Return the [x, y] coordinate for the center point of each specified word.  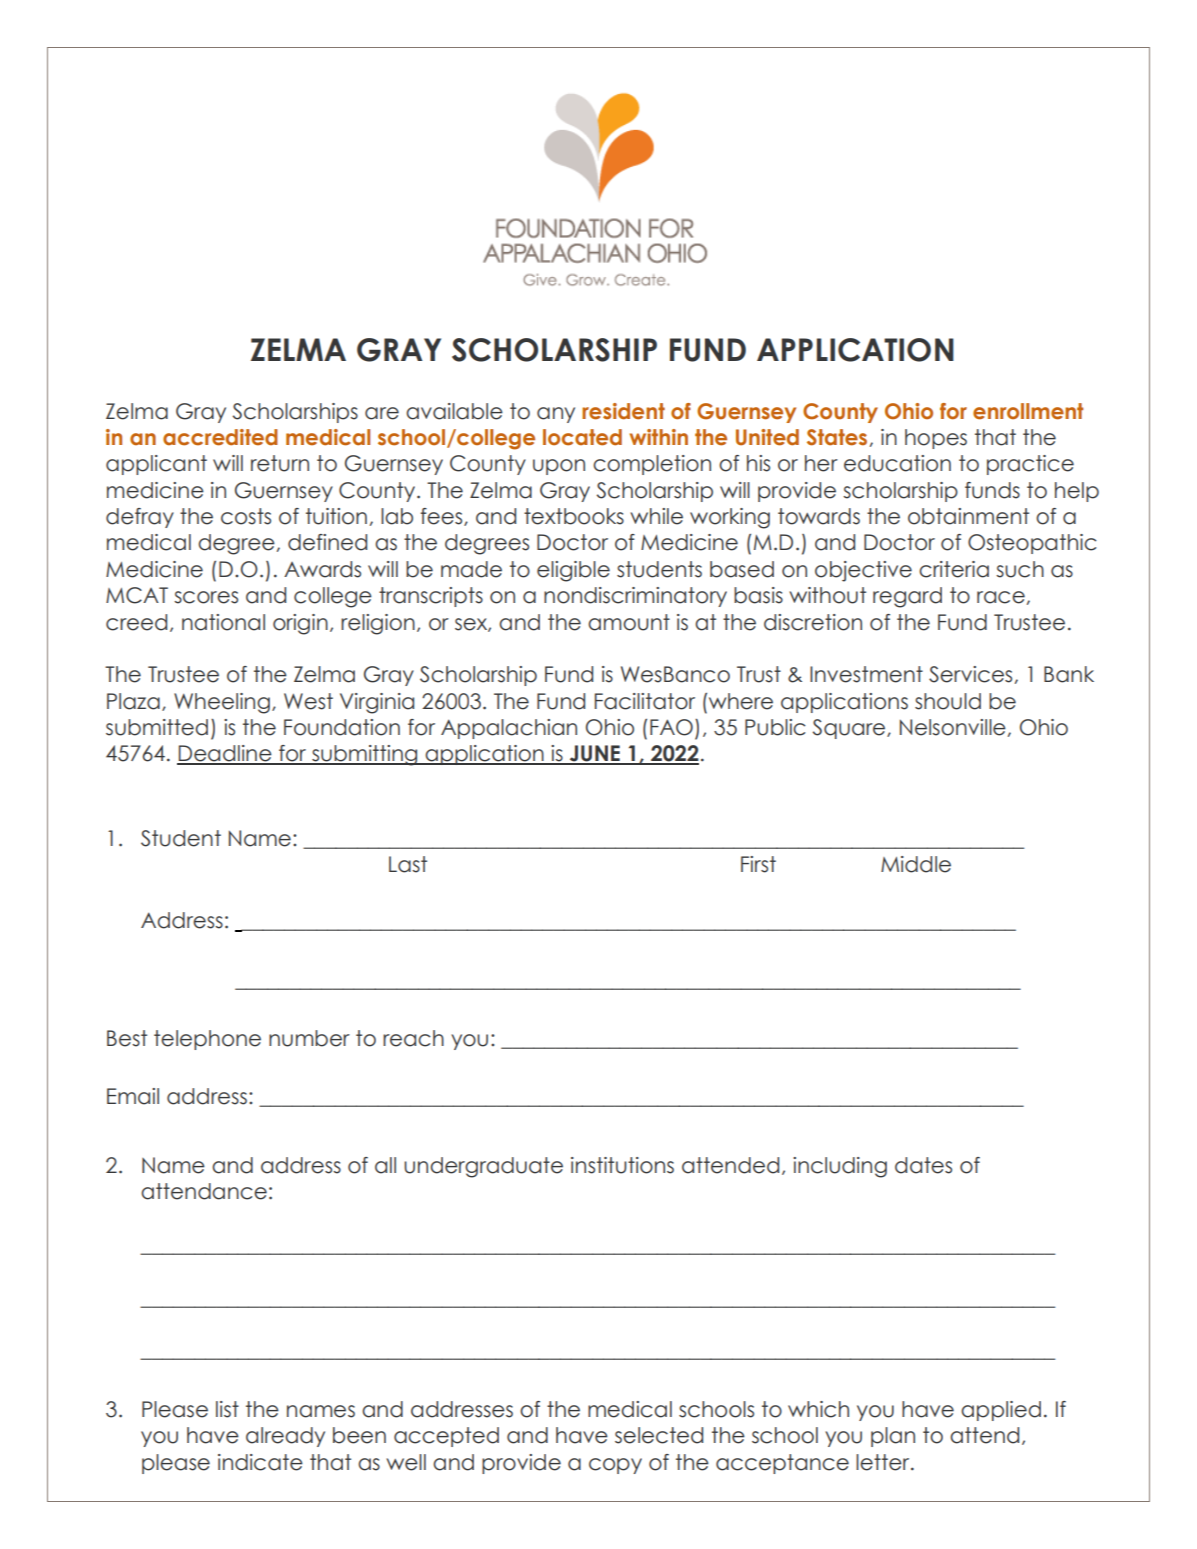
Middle [916, 864]
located [582, 437]
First [758, 864]
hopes [936, 439]
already [285, 1437]
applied [1001, 1411]
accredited [220, 437]
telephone [207, 1040]
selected [659, 1435]
